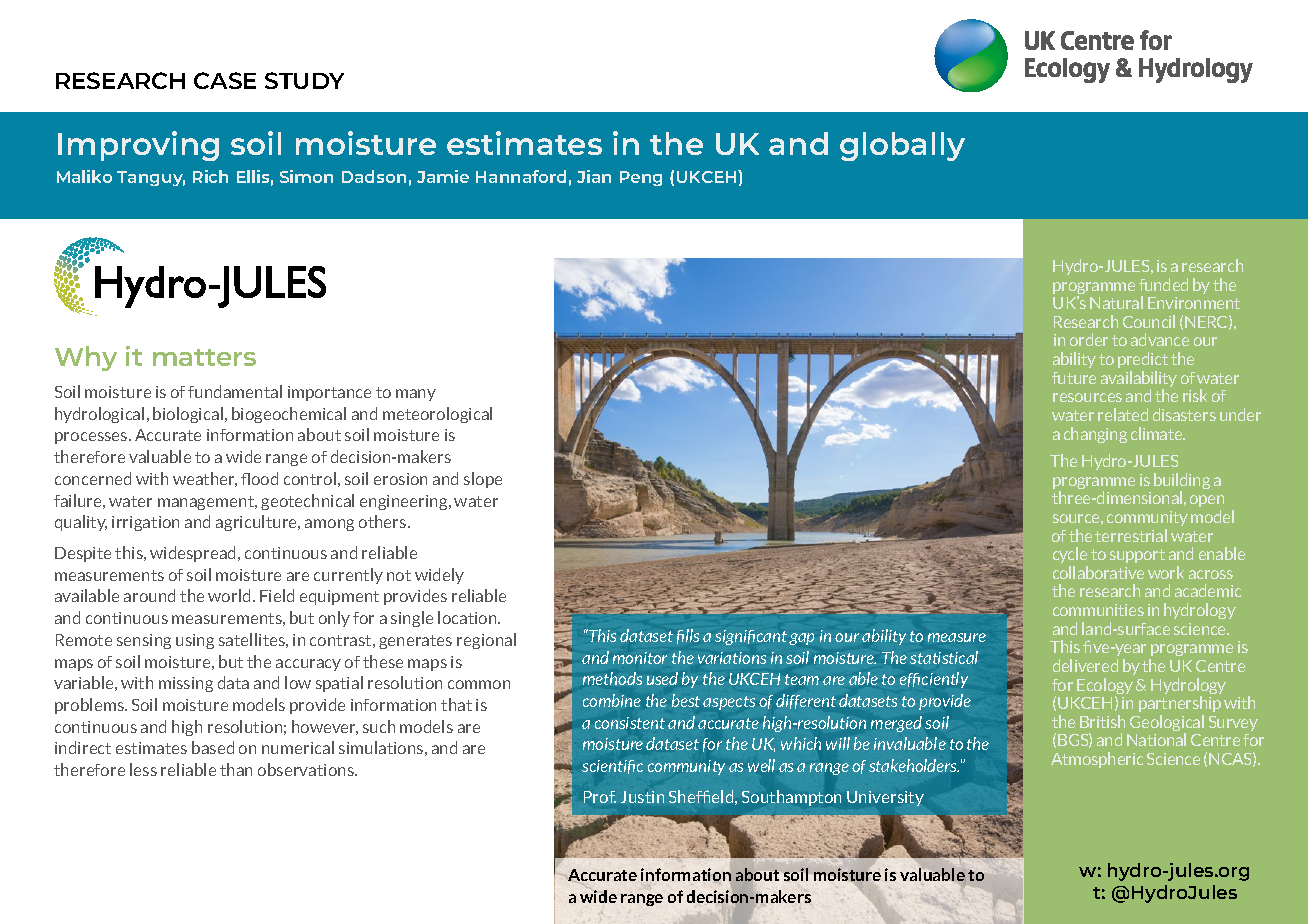  I want to click on than, so click(236, 769).
